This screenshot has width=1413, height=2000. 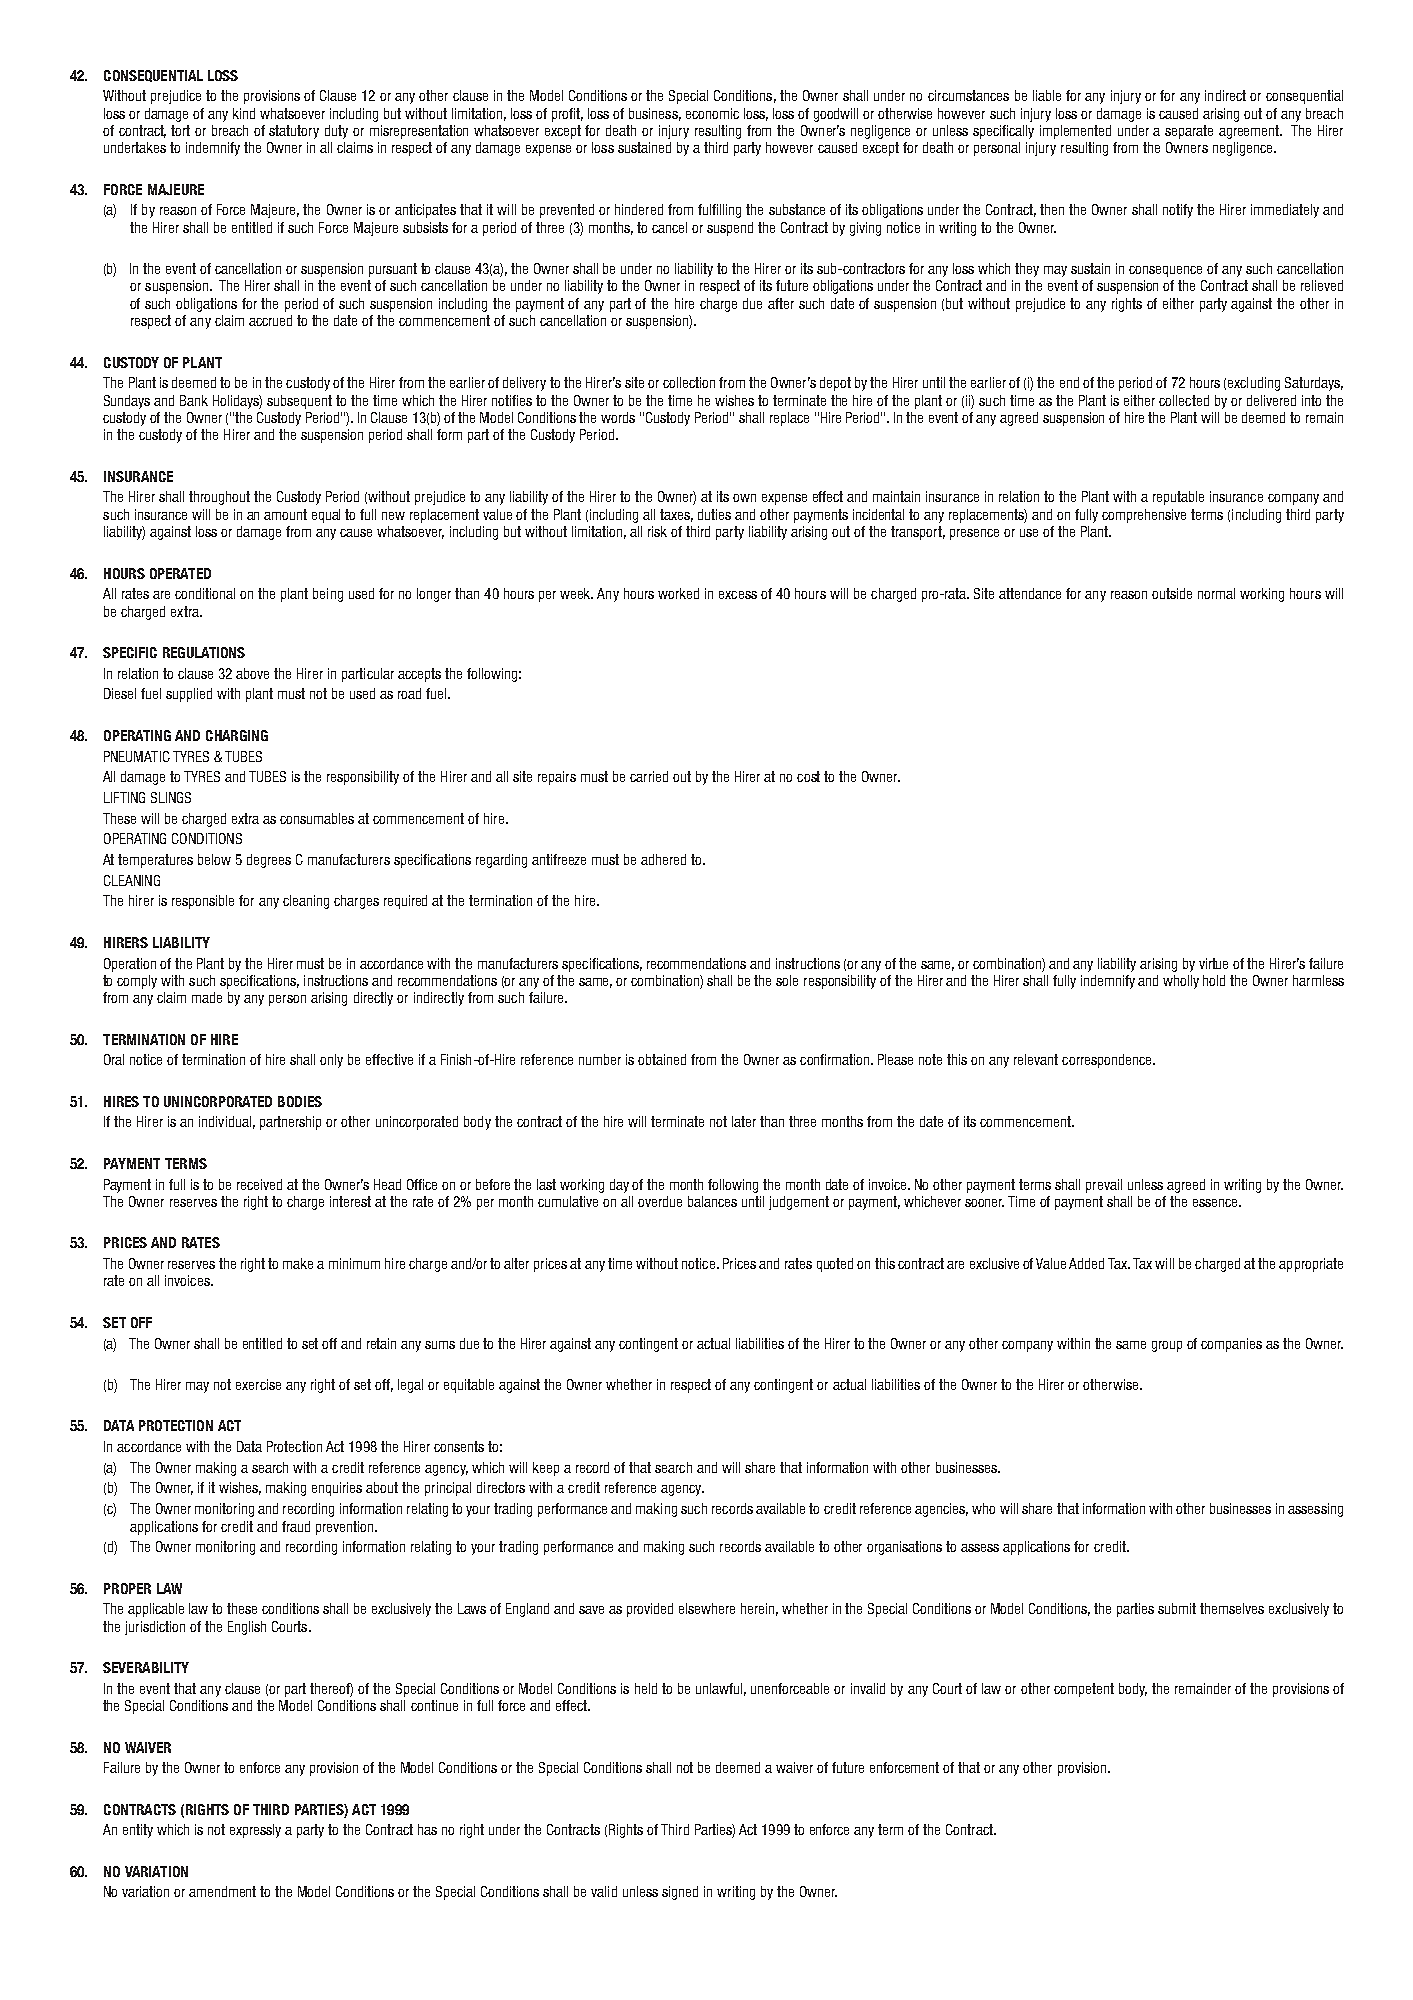 What do you see at coordinates (680, 1893) in the screenshot?
I see `signed` at bounding box center [680, 1893].
